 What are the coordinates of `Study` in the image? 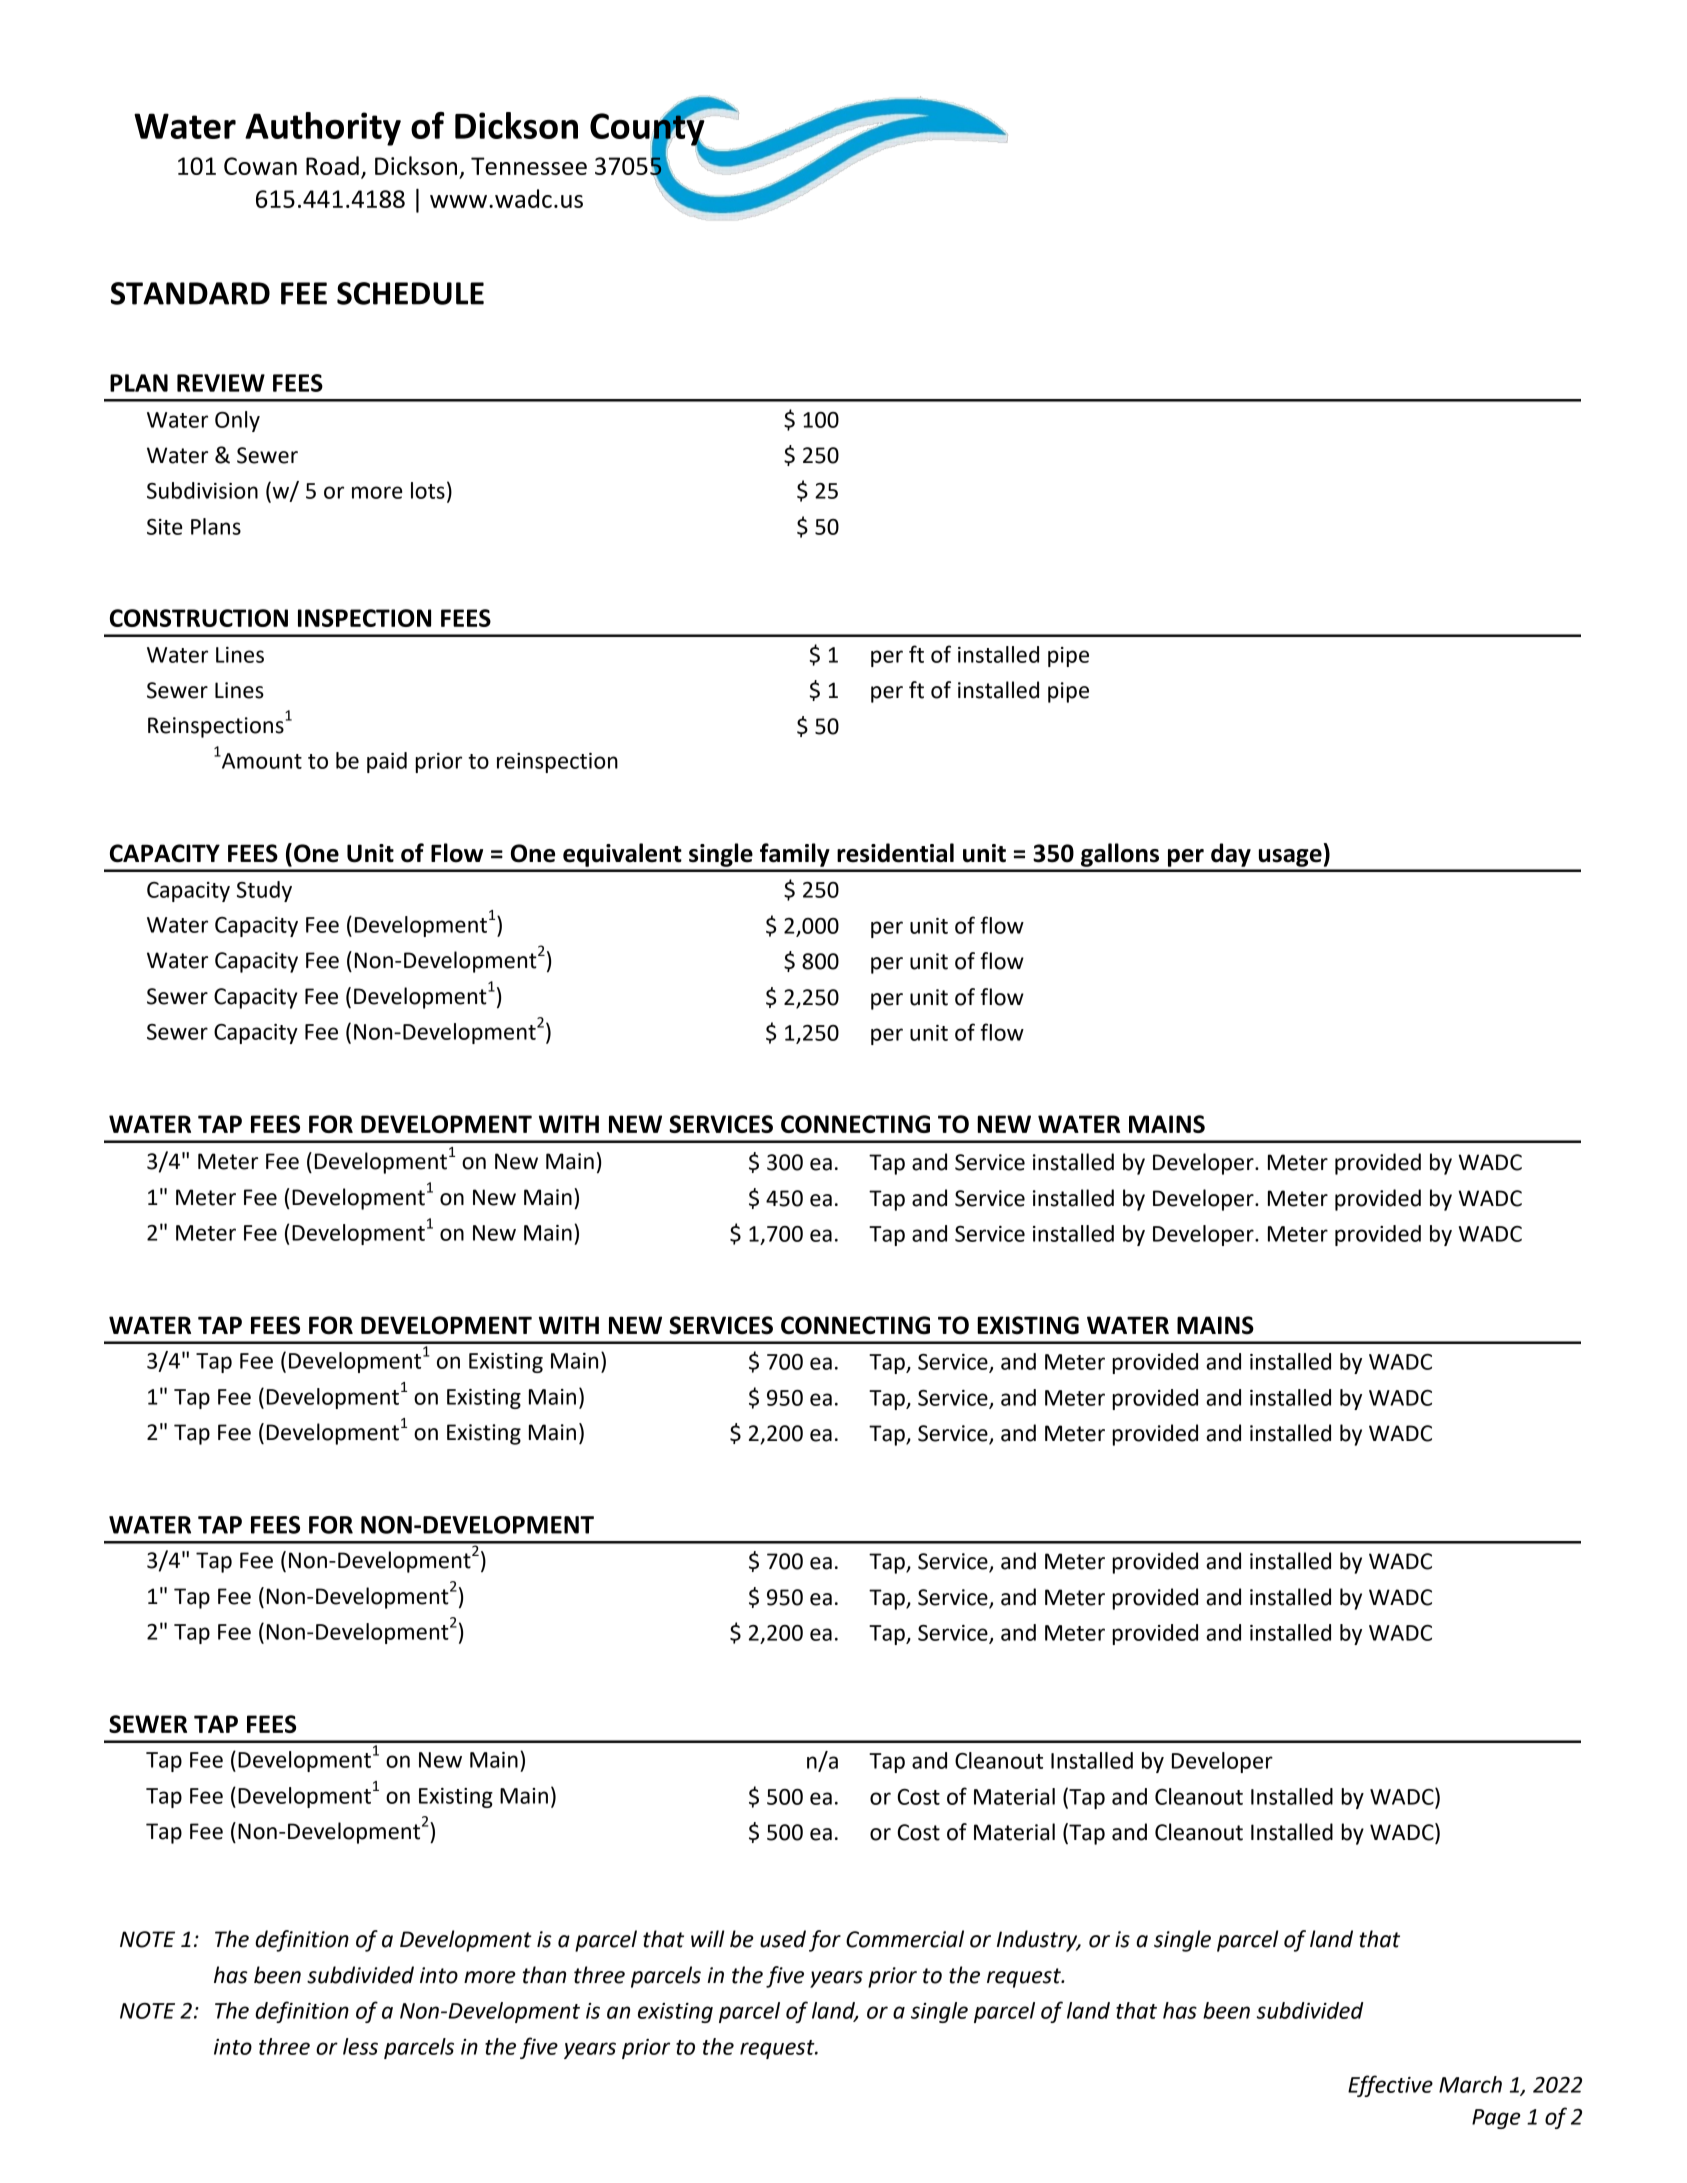 It's located at (264, 891).
